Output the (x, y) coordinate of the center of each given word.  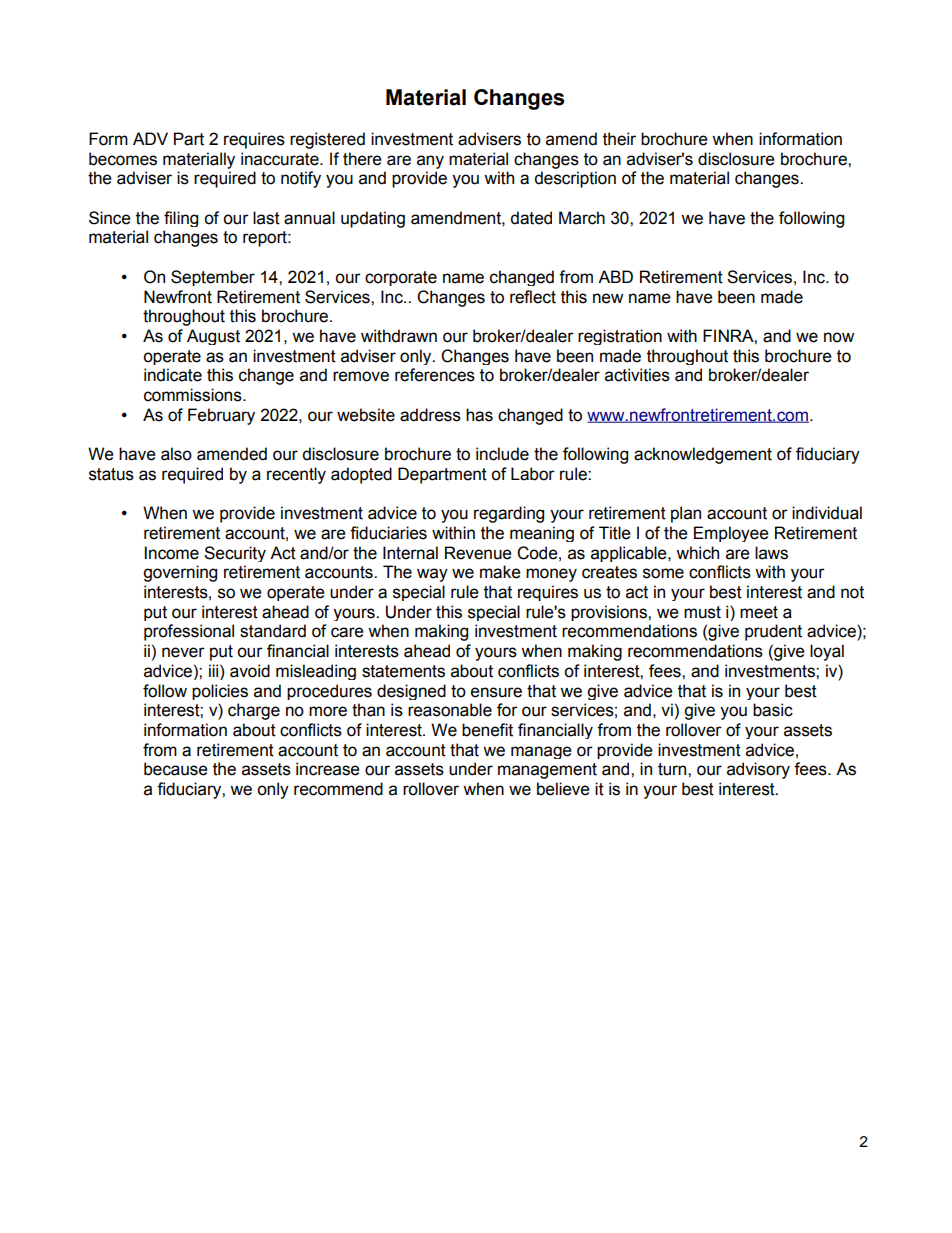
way (432, 575)
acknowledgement (703, 455)
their (619, 139)
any (430, 162)
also (176, 454)
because (176, 769)
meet (759, 612)
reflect (533, 297)
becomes (123, 159)
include (502, 454)
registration (620, 337)
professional (189, 632)
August (213, 337)
